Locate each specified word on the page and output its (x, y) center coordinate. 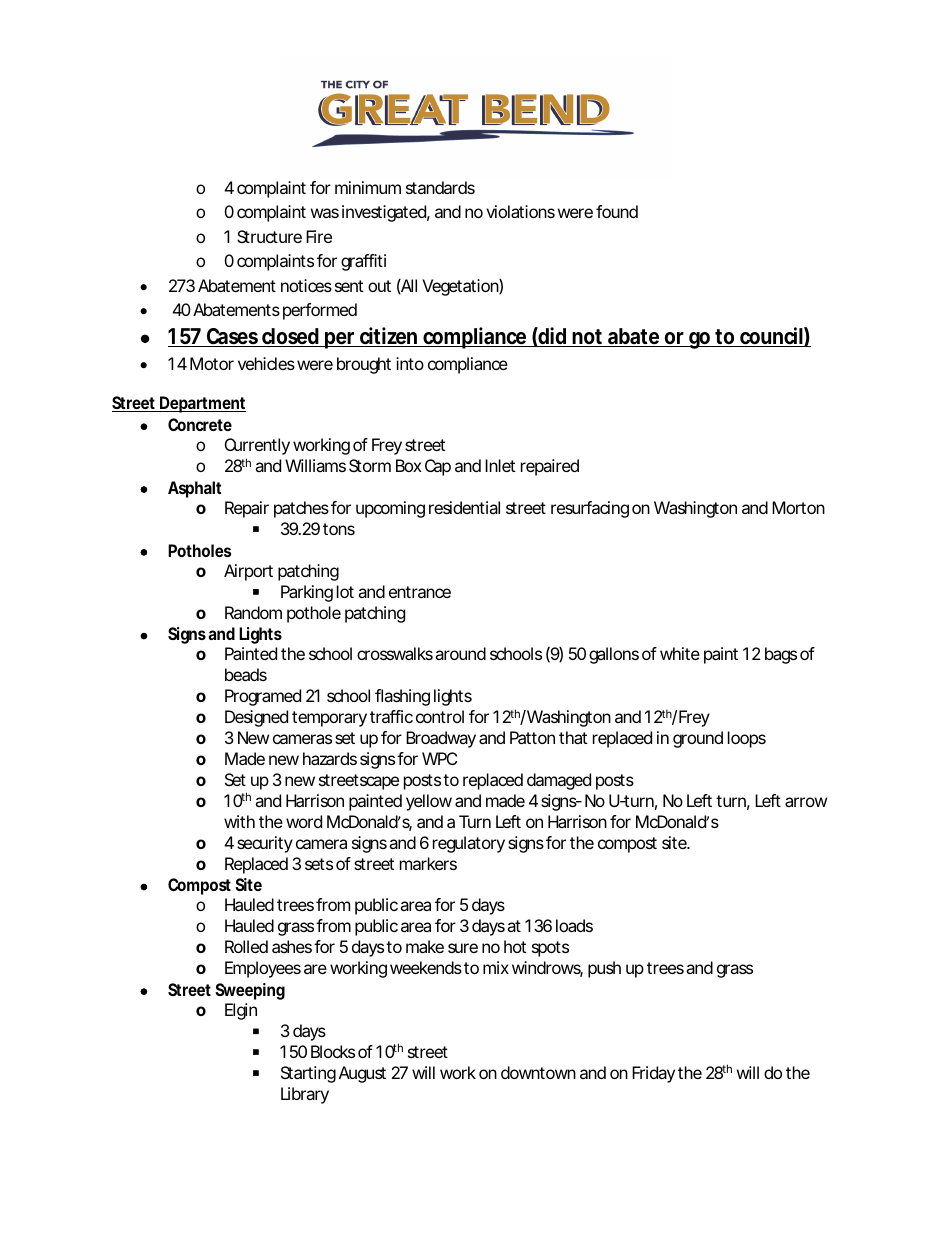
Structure (269, 236)
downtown (538, 1072)
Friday (653, 1074)
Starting (308, 1074)
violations (520, 211)
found (617, 211)
